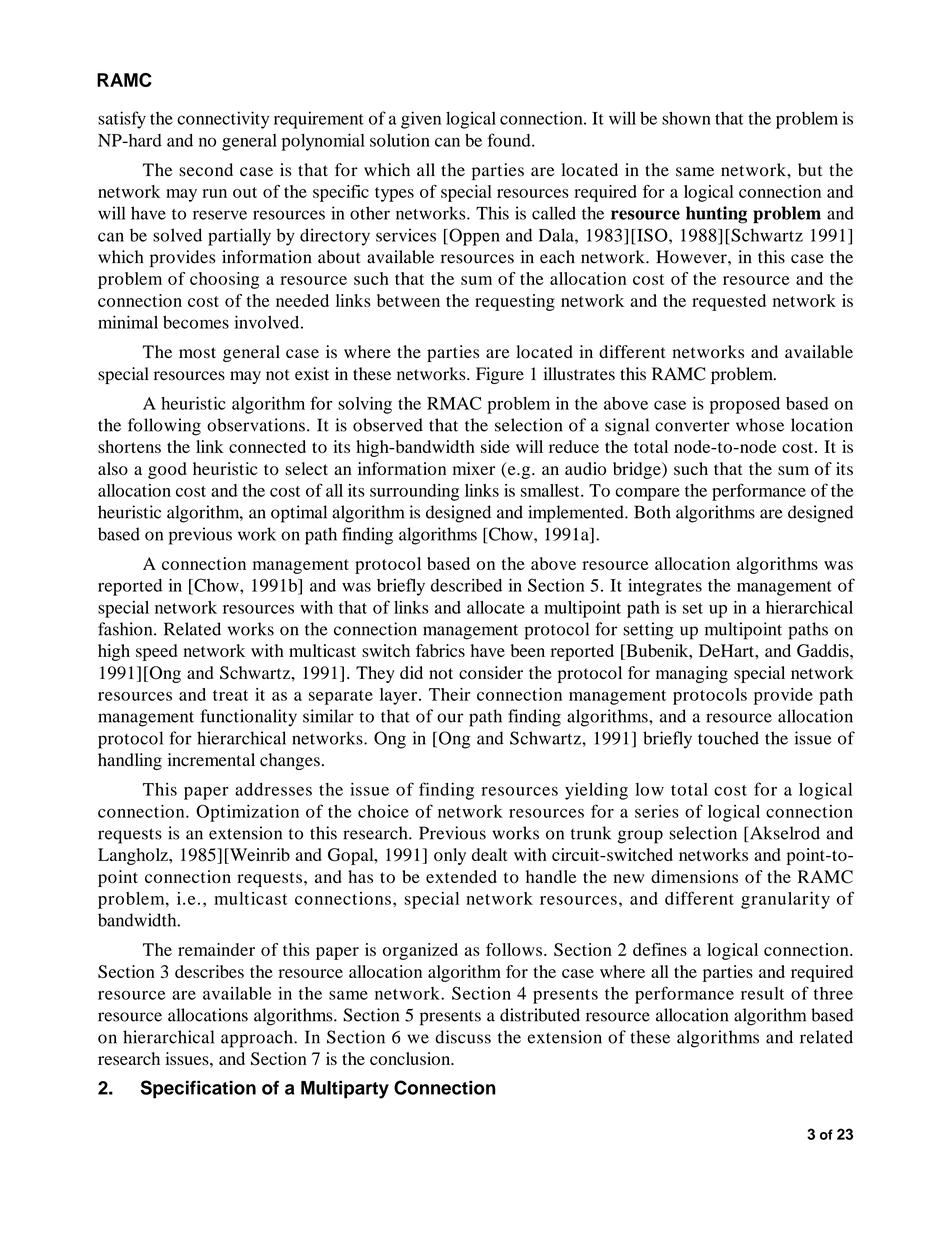  I want to click on shown, so click(686, 118).
